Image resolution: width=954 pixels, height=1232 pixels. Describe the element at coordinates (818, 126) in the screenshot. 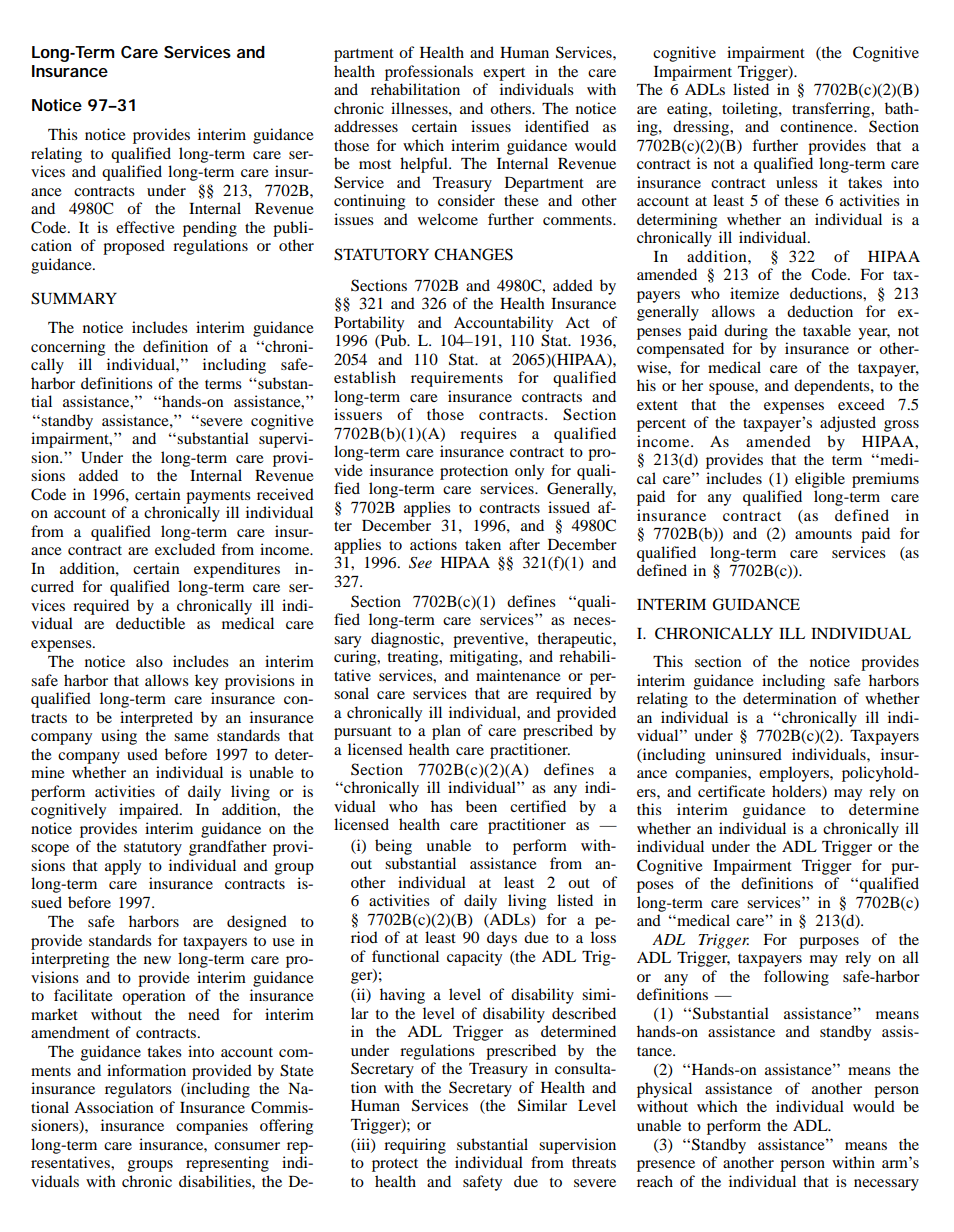

I see `continence` at that location.
